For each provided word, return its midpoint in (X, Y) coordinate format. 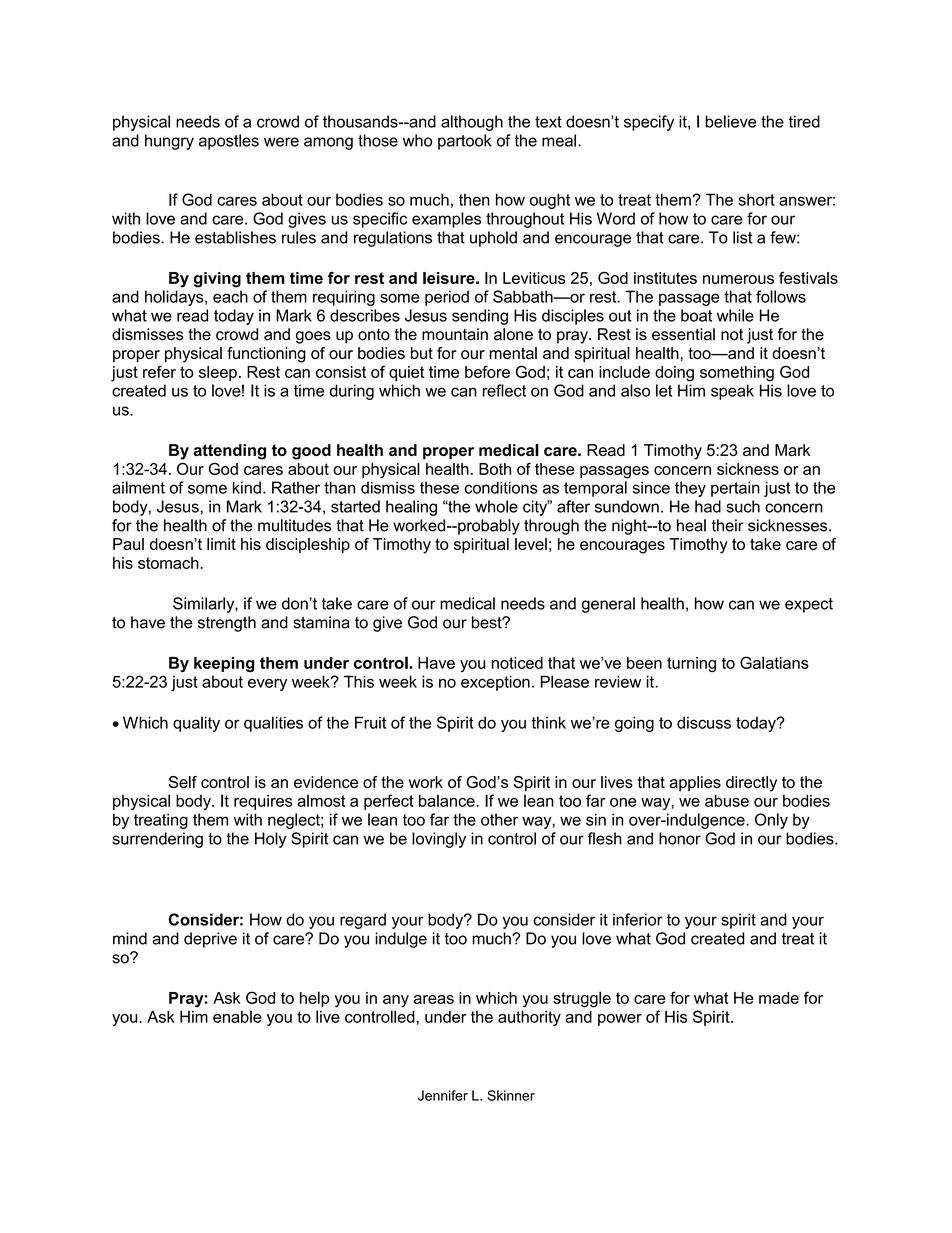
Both (495, 469)
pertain (735, 489)
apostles (229, 142)
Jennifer (443, 1095)
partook (465, 142)
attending (229, 452)
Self (183, 782)
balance (448, 800)
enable (237, 1016)
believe (730, 121)
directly (751, 784)
